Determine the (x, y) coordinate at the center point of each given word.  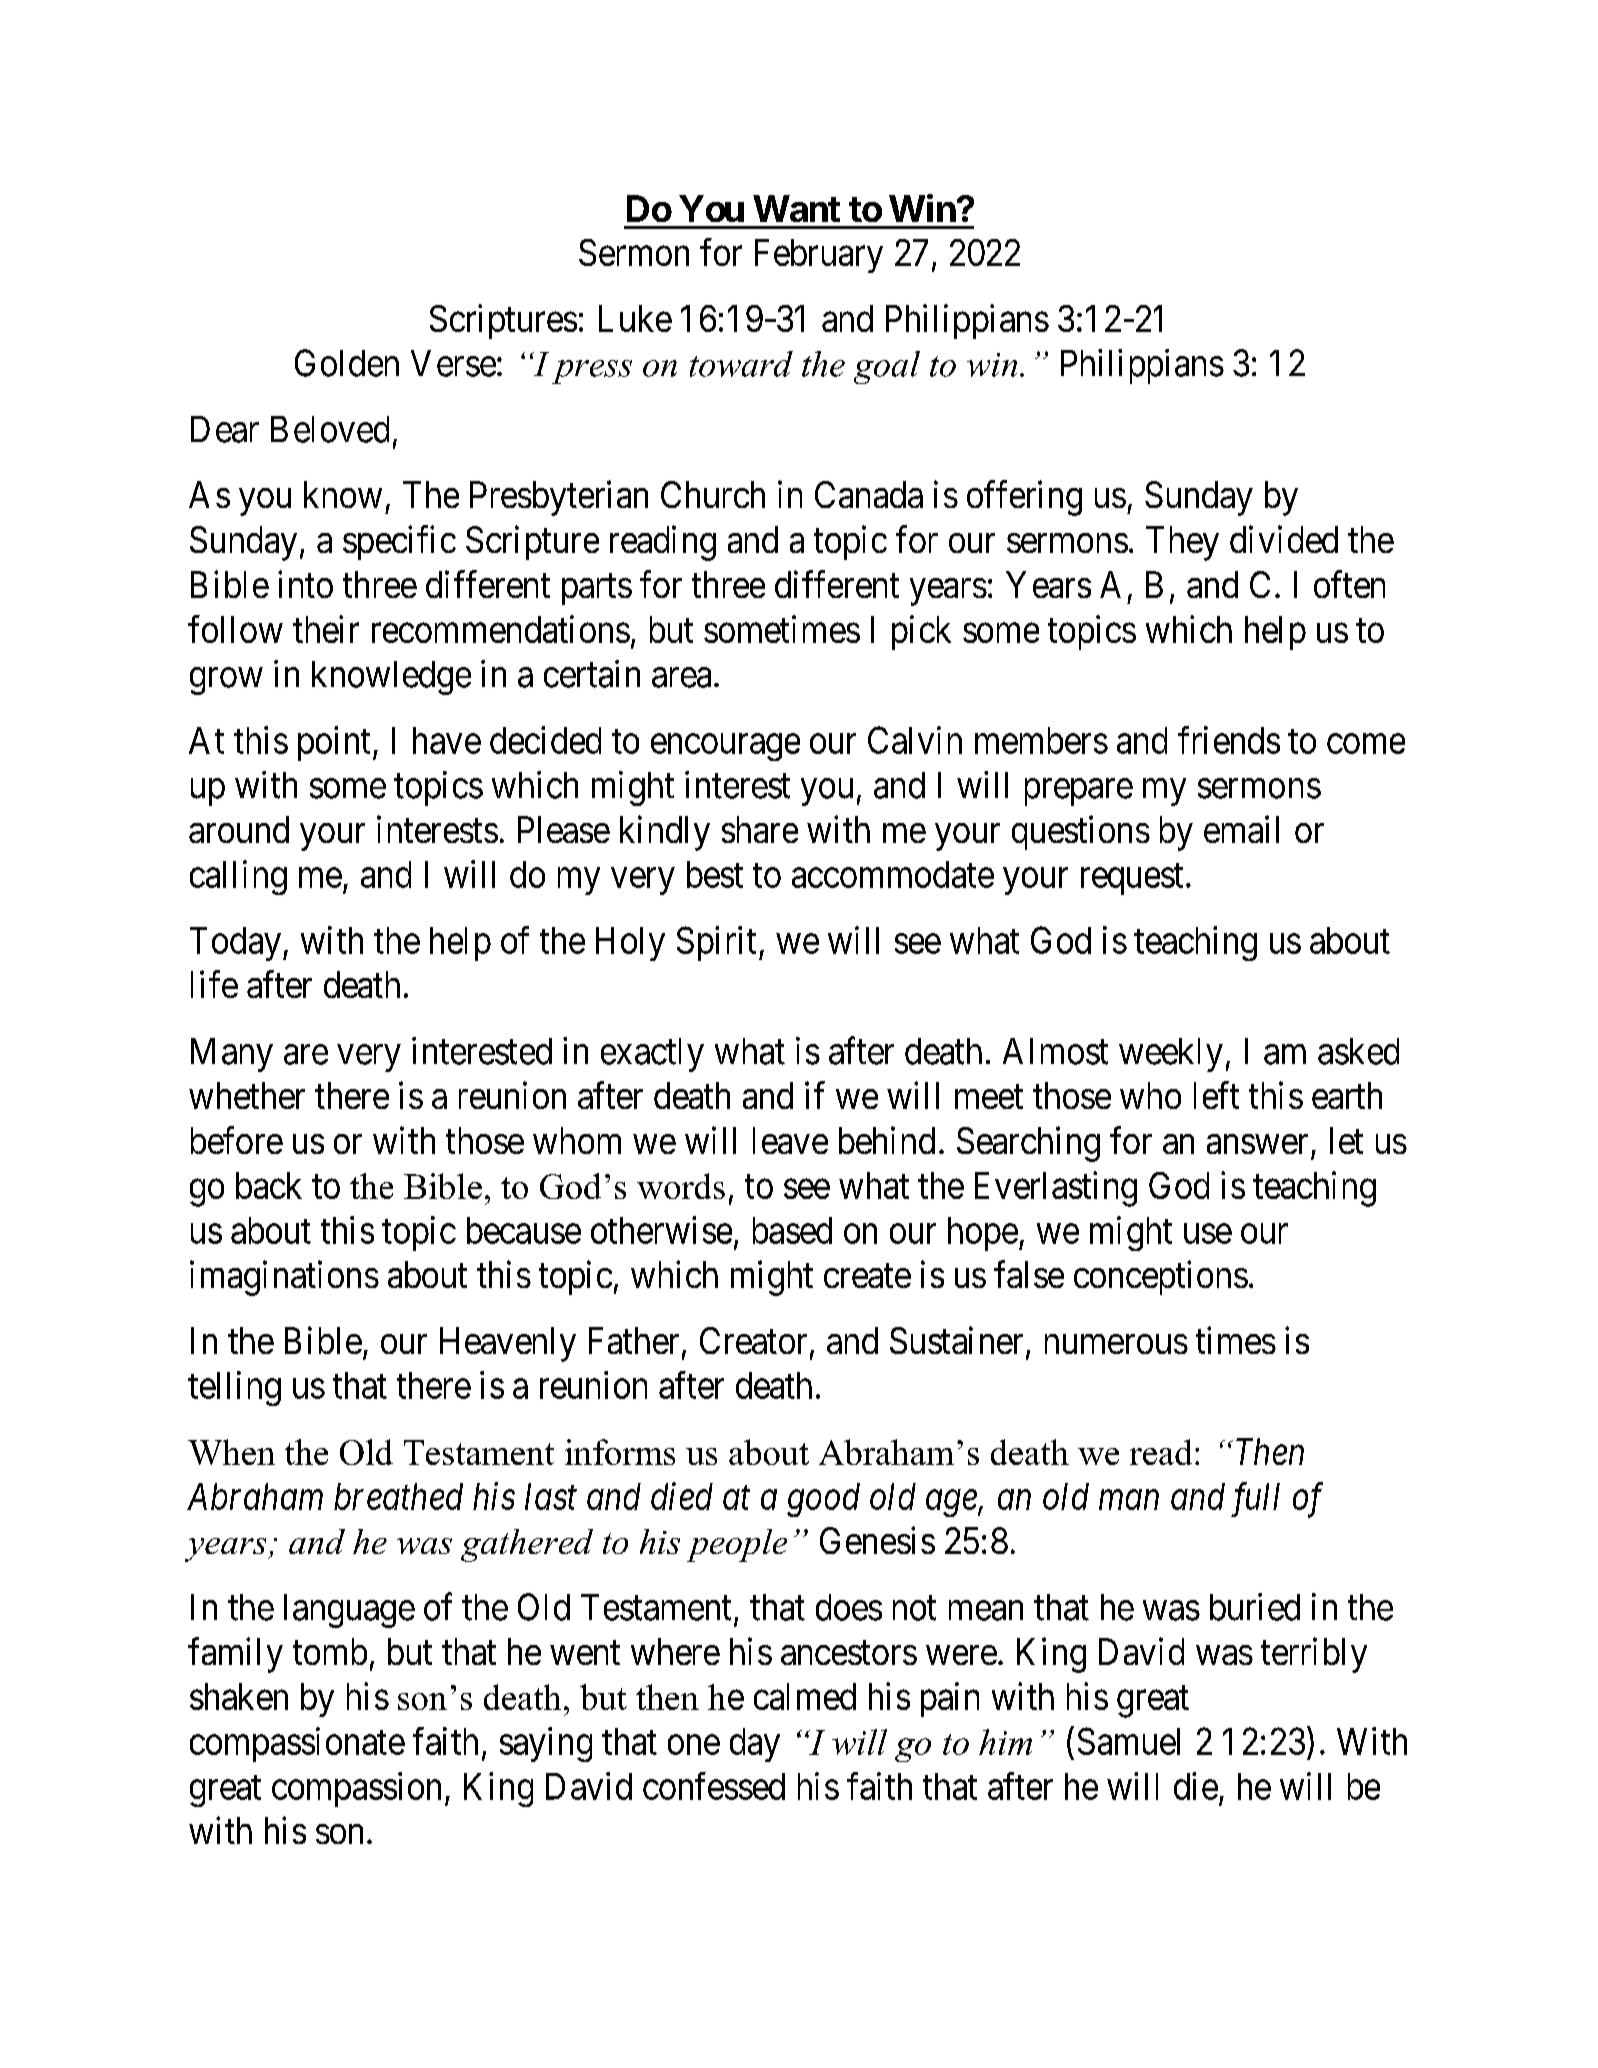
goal (887, 367)
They (1182, 543)
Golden (347, 363)
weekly (1171, 1055)
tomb (330, 1651)
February (819, 256)
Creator (753, 1340)
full (1255, 1499)
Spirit (716, 943)
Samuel (1129, 1741)
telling (234, 1388)
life (214, 984)
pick (921, 632)
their (326, 629)
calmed (805, 1696)
